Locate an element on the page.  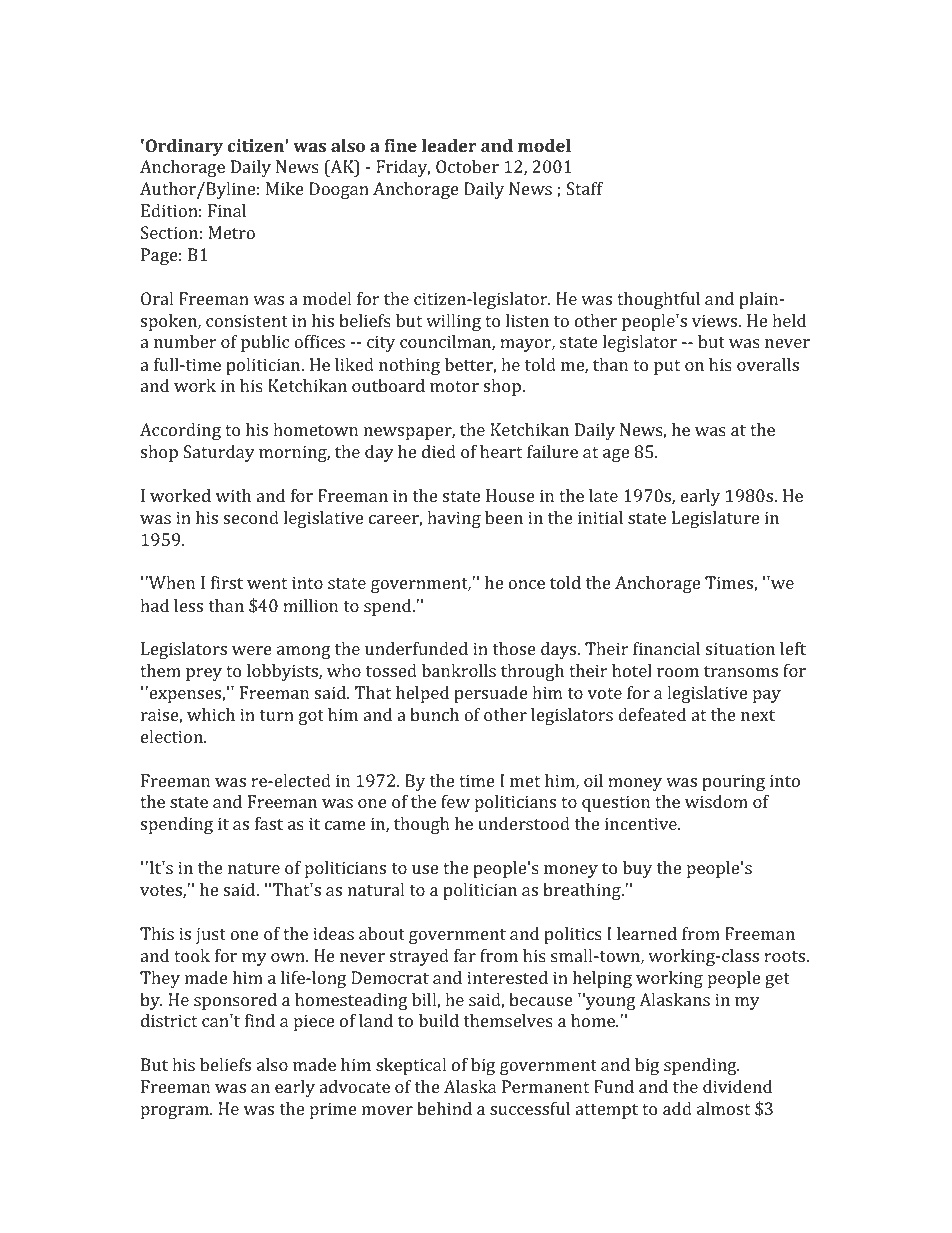
Final is located at coordinates (227, 210).
